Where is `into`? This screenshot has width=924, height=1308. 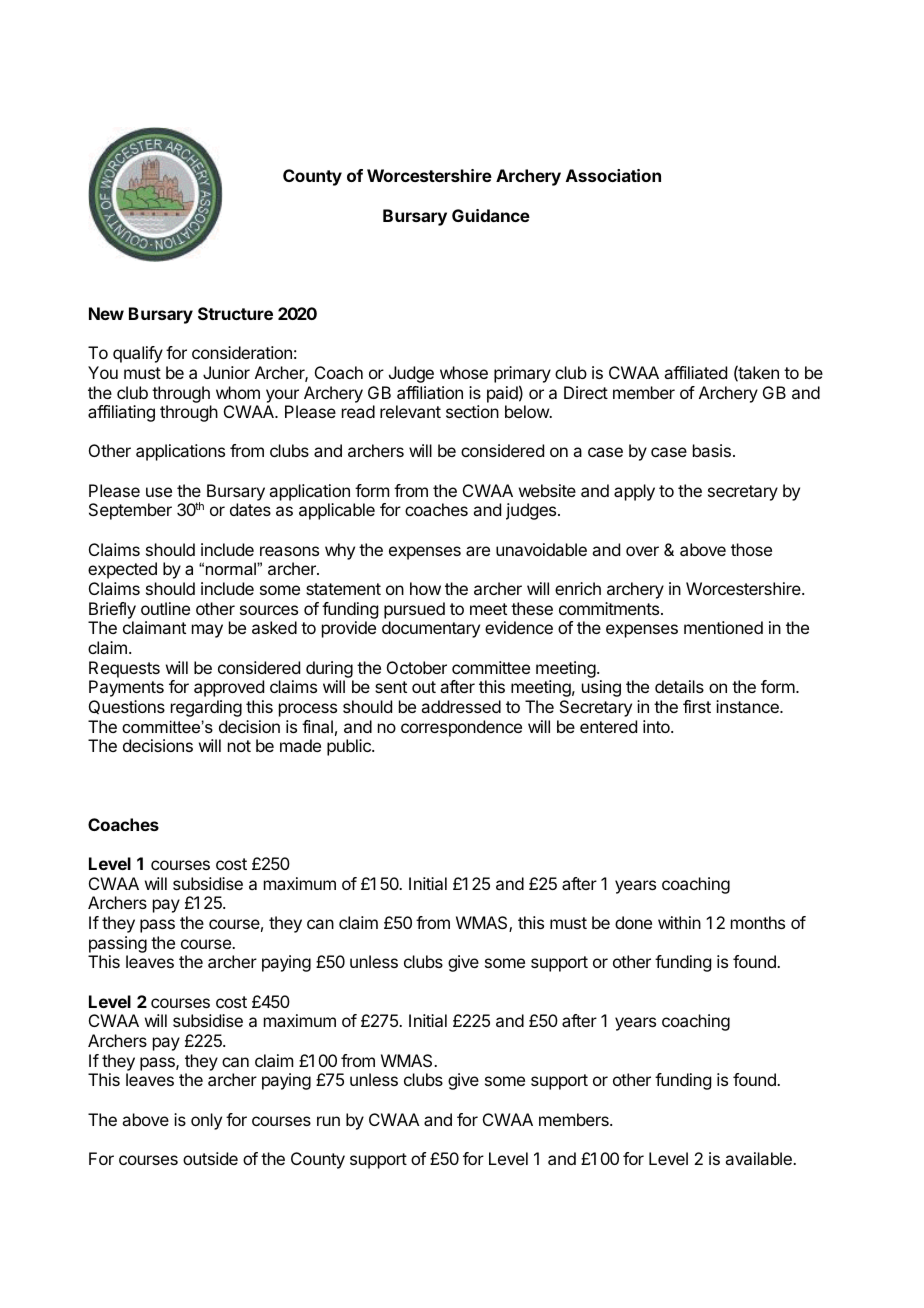 into is located at coordinates (657, 726).
